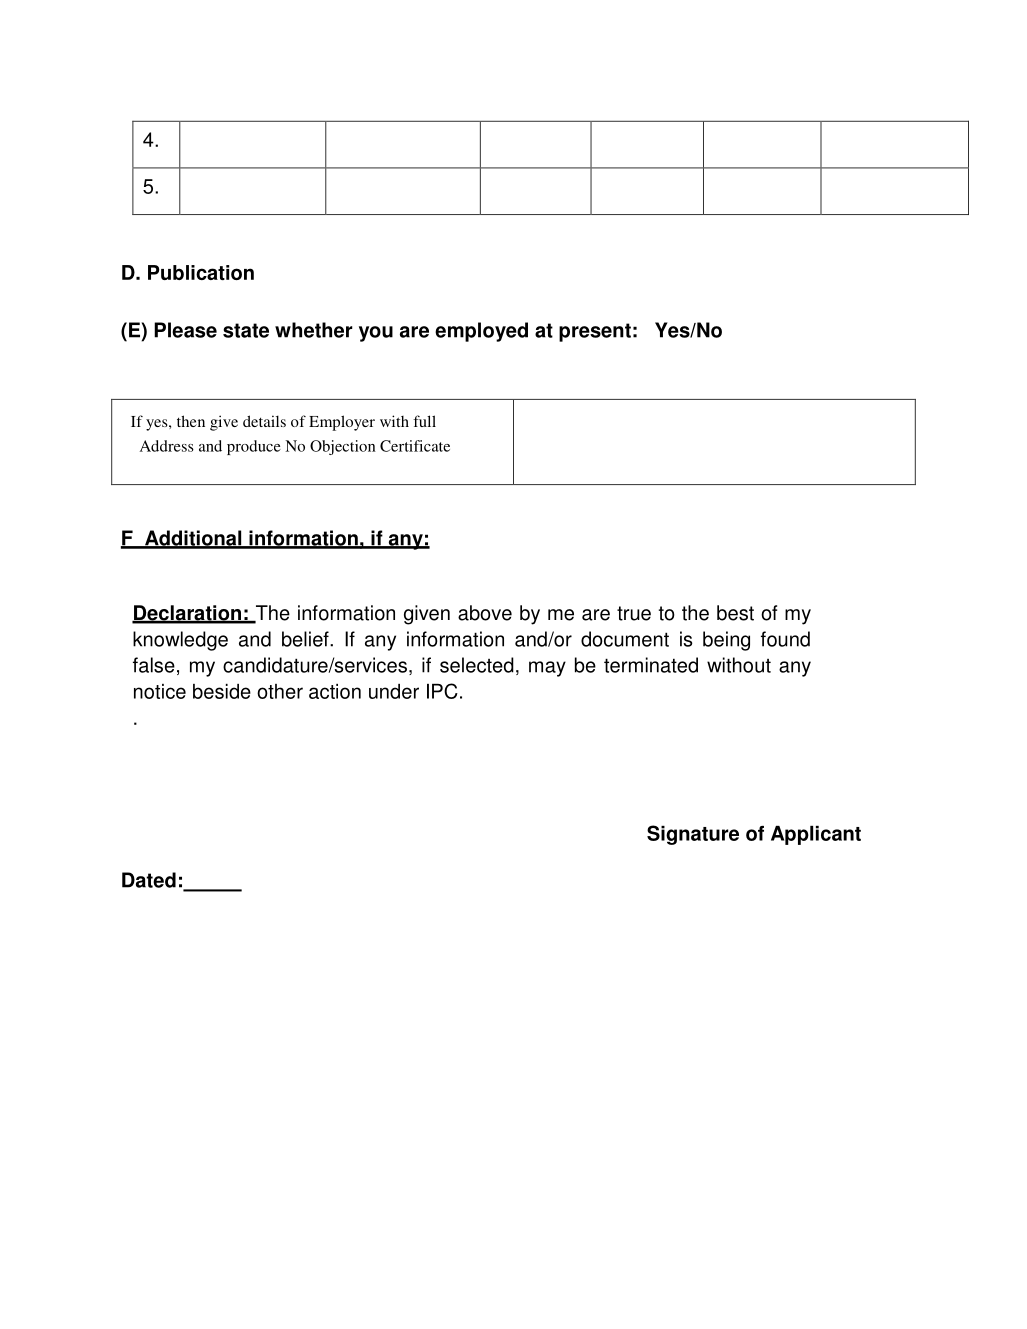 Image resolution: width=1027 pixels, height=1329 pixels. What do you see at coordinates (424, 421) in the screenshot?
I see `full` at bounding box center [424, 421].
